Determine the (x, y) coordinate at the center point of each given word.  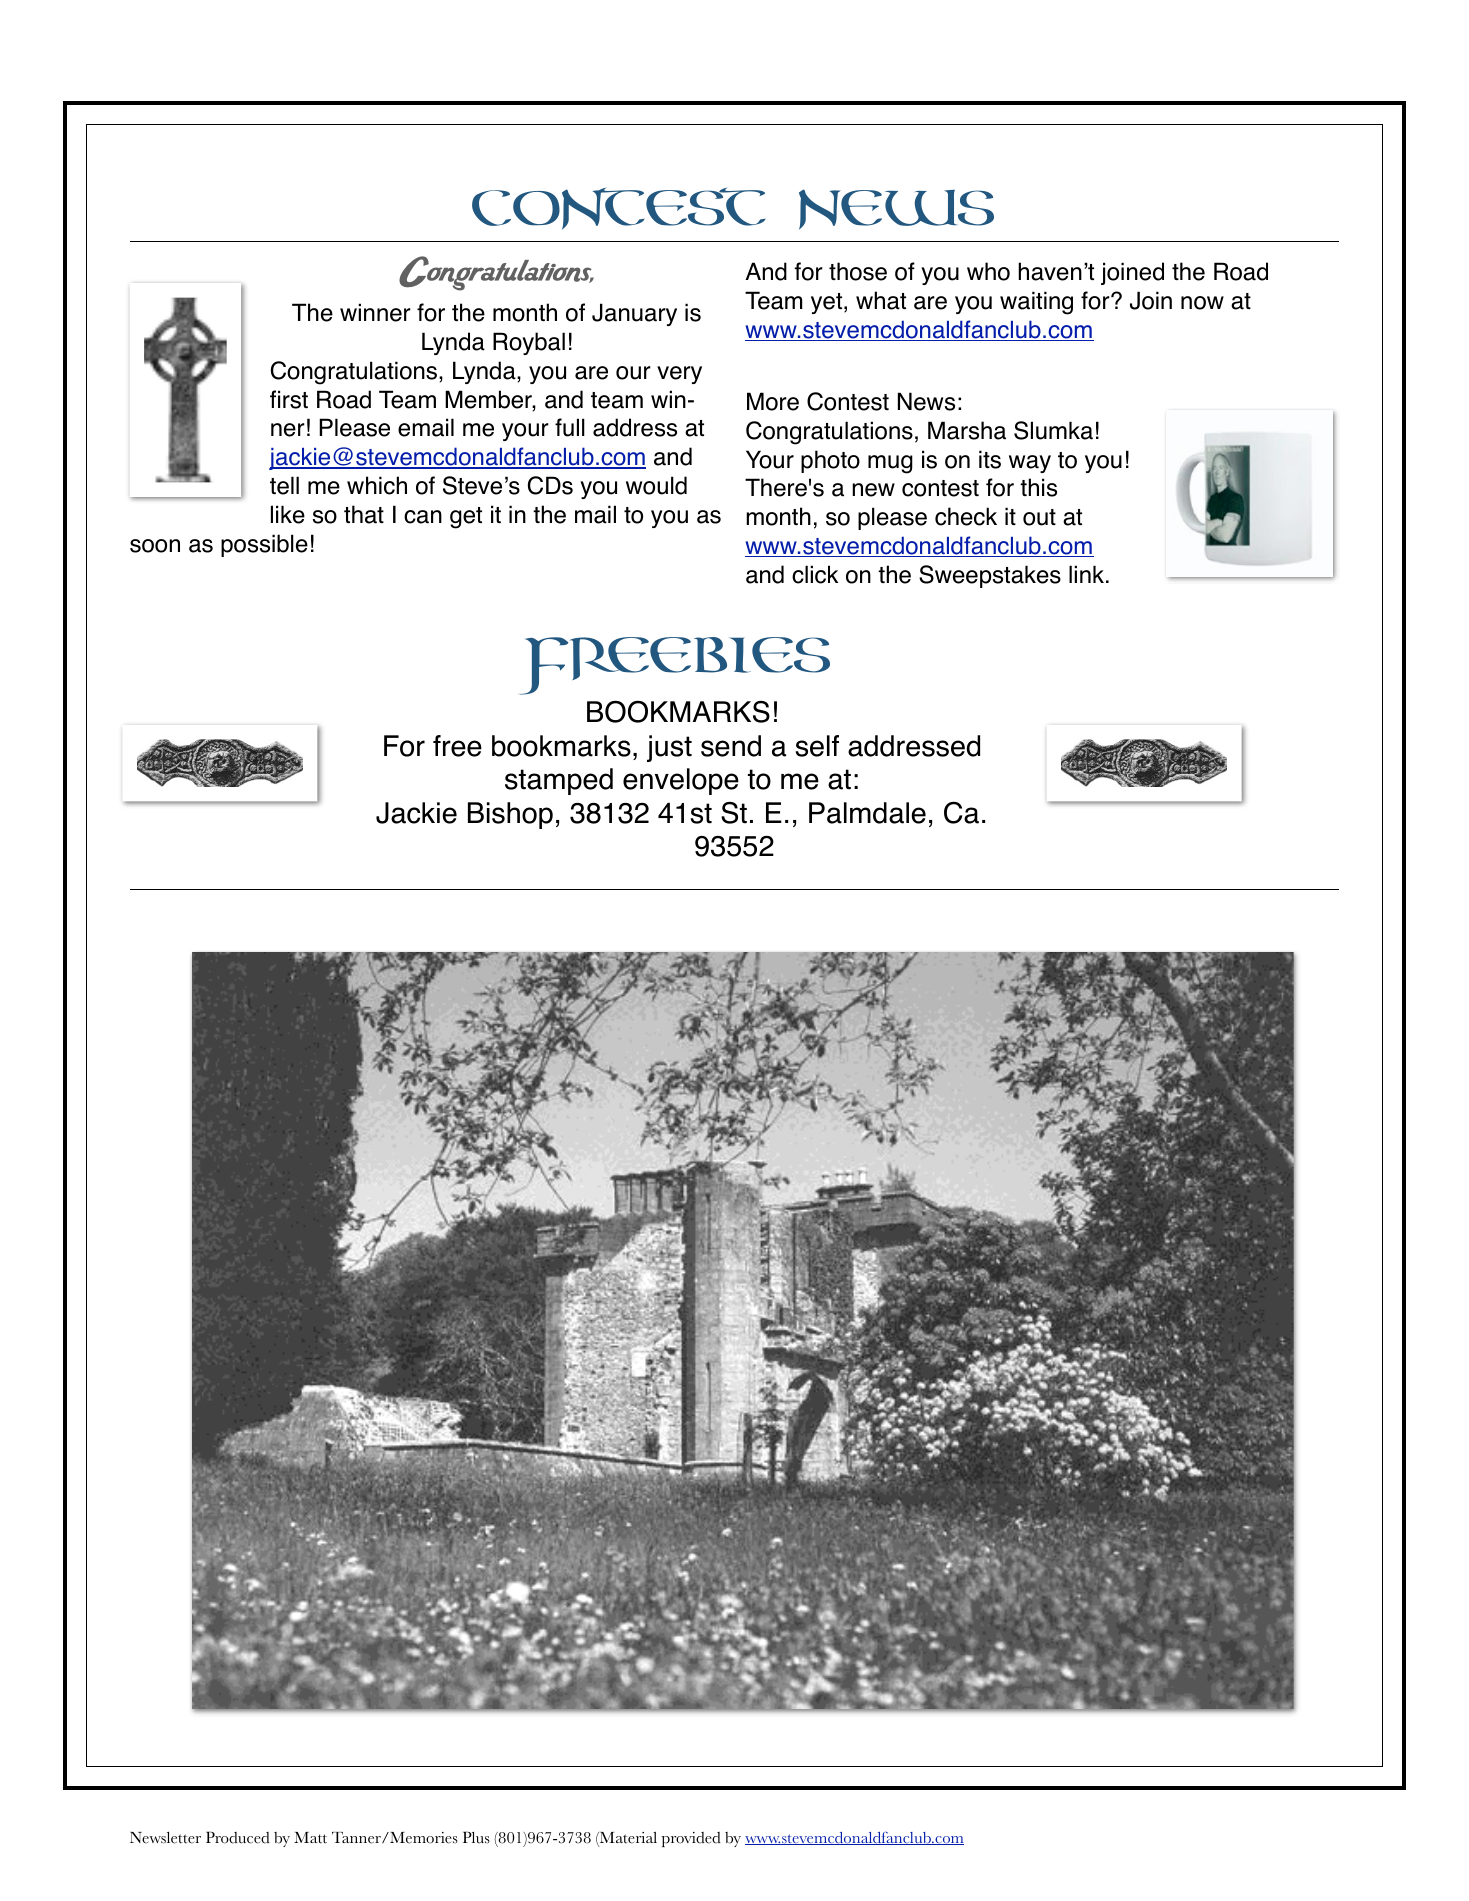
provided (691, 1839)
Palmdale (867, 813)
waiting (1036, 303)
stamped (559, 781)
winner (375, 312)
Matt (310, 1838)
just (669, 748)
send (731, 746)
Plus (476, 1837)
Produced (238, 1837)
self (817, 746)
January (634, 314)
